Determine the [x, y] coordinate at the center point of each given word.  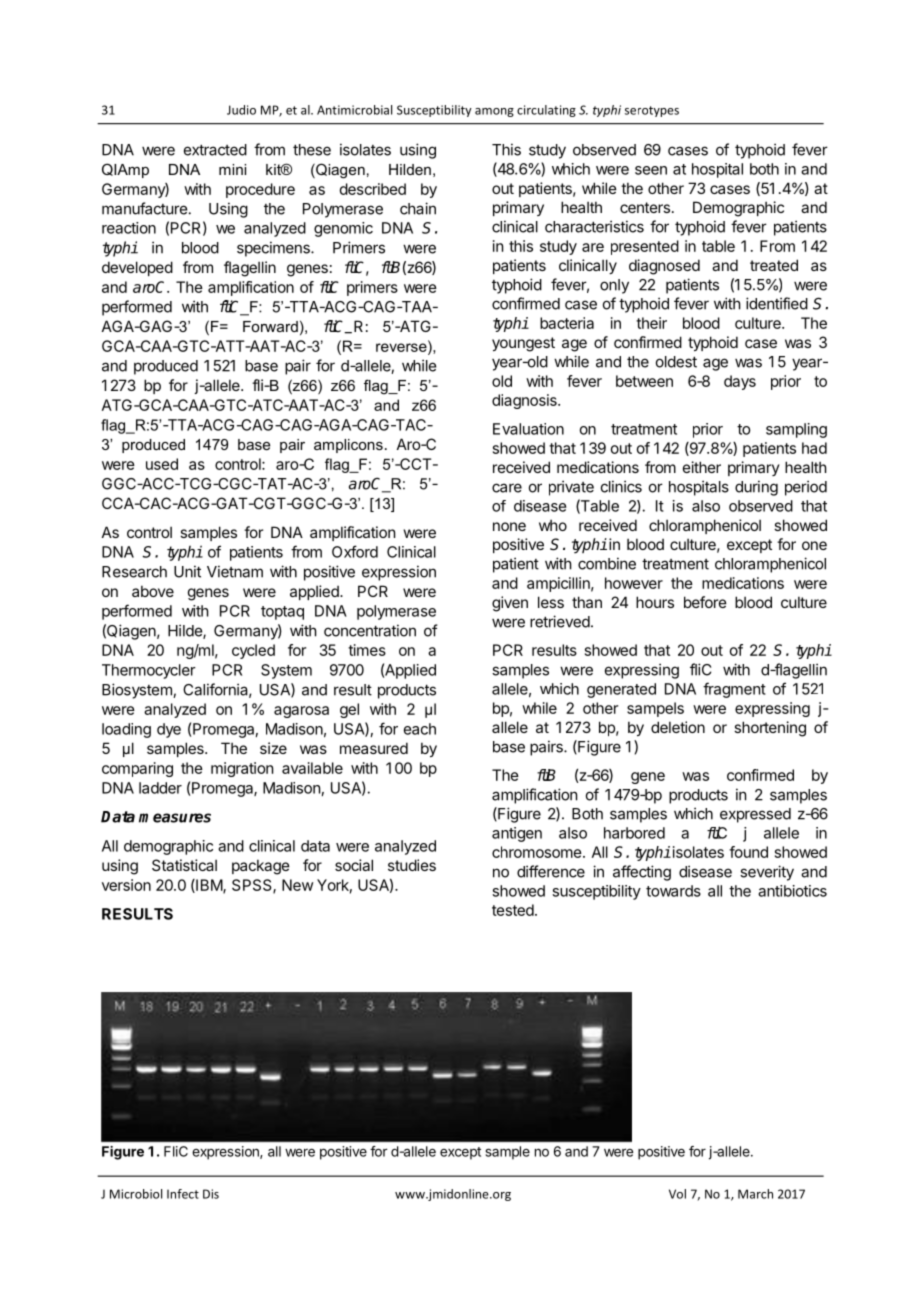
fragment [734, 690]
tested [514, 910]
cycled [253, 651]
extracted [215, 150]
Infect [183, 1194]
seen [651, 170]
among [494, 112]
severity [767, 873]
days [740, 382]
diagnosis [525, 401]
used [162, 464]
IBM [209, 886]
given [510, 604]
